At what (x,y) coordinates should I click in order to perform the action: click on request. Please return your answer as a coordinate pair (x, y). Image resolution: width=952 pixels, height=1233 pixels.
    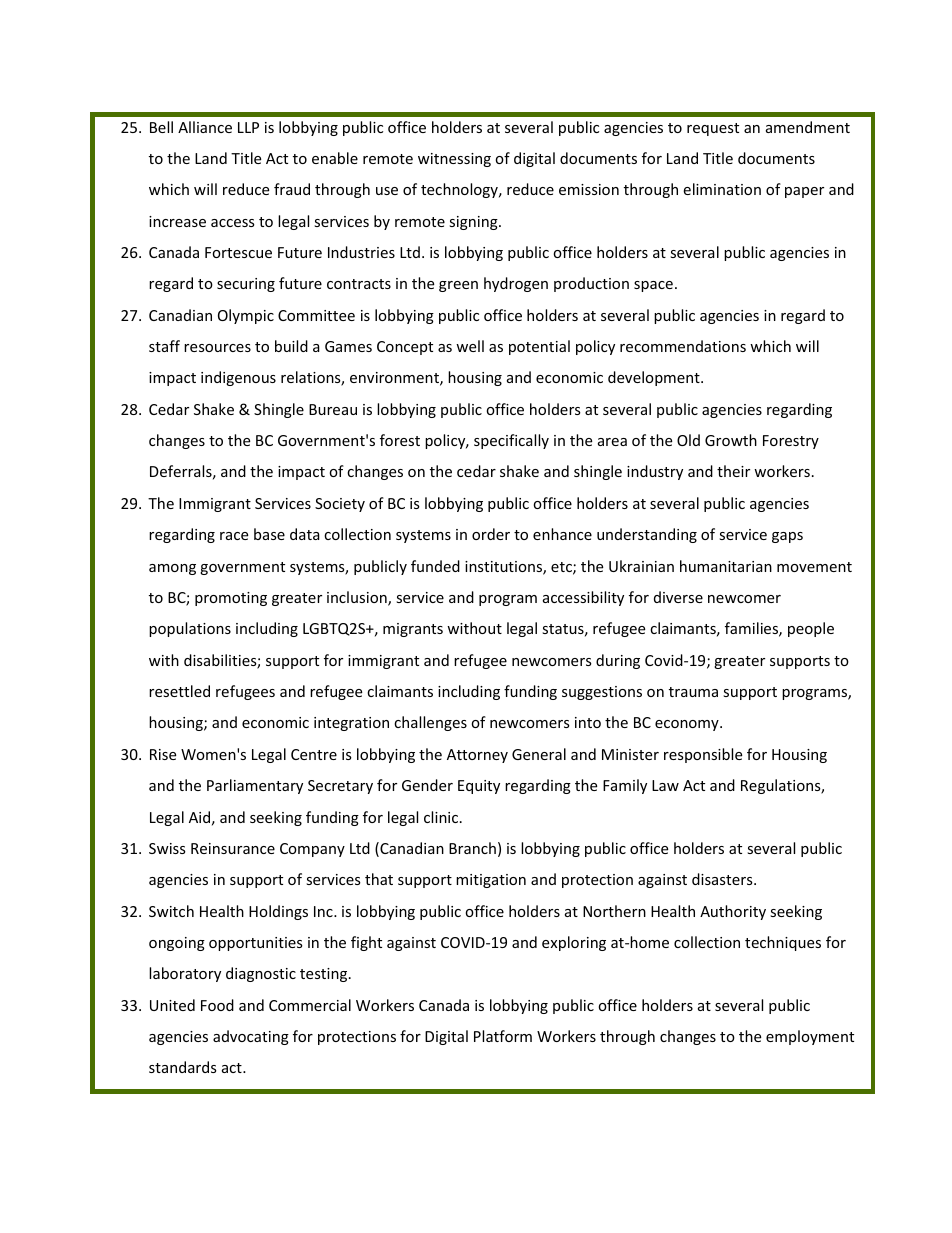
    Looking at the image, I should click on (713, 129).
